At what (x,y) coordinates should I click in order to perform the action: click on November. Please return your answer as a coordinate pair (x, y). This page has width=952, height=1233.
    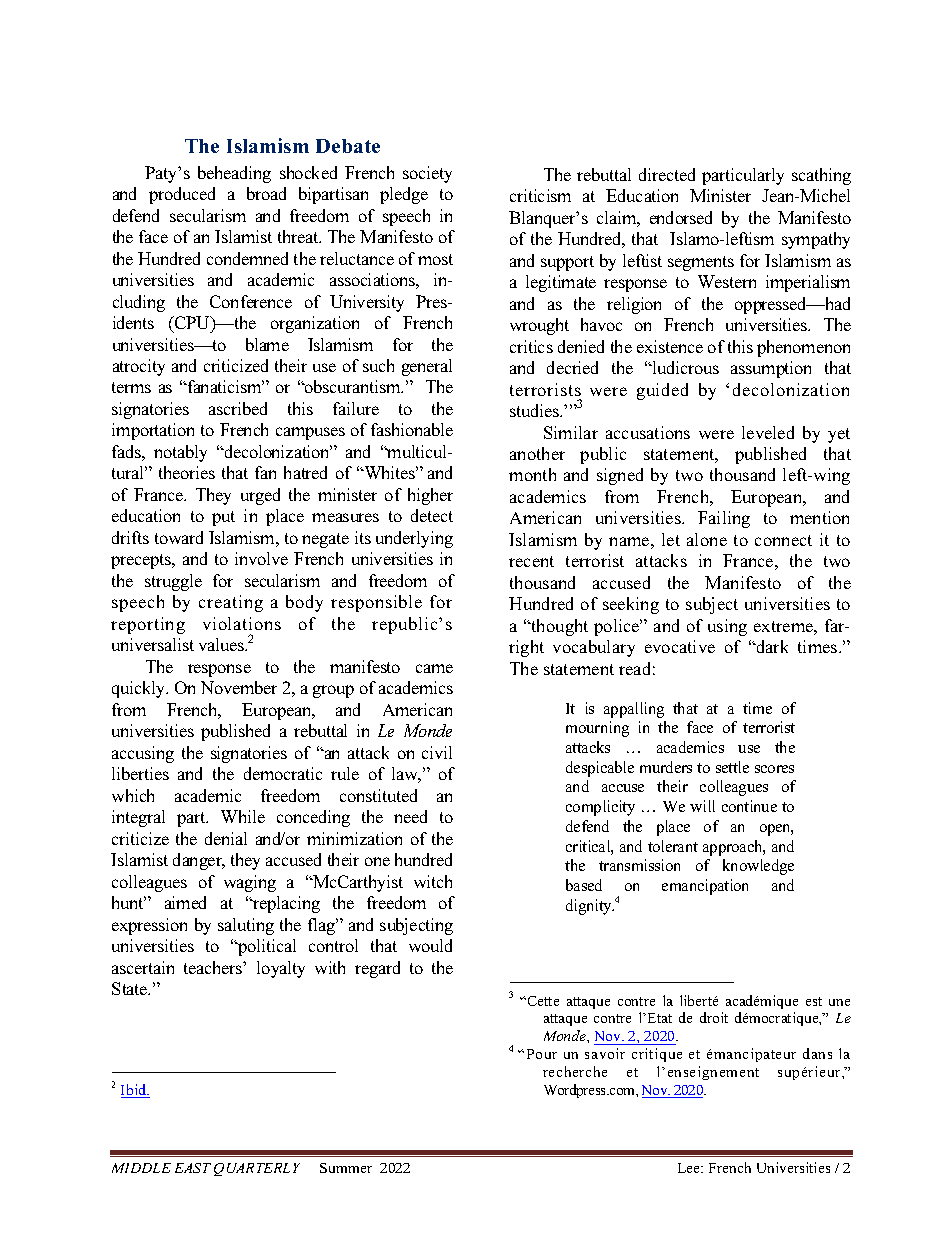
    Looking at the image, I should click on (239, 687).
